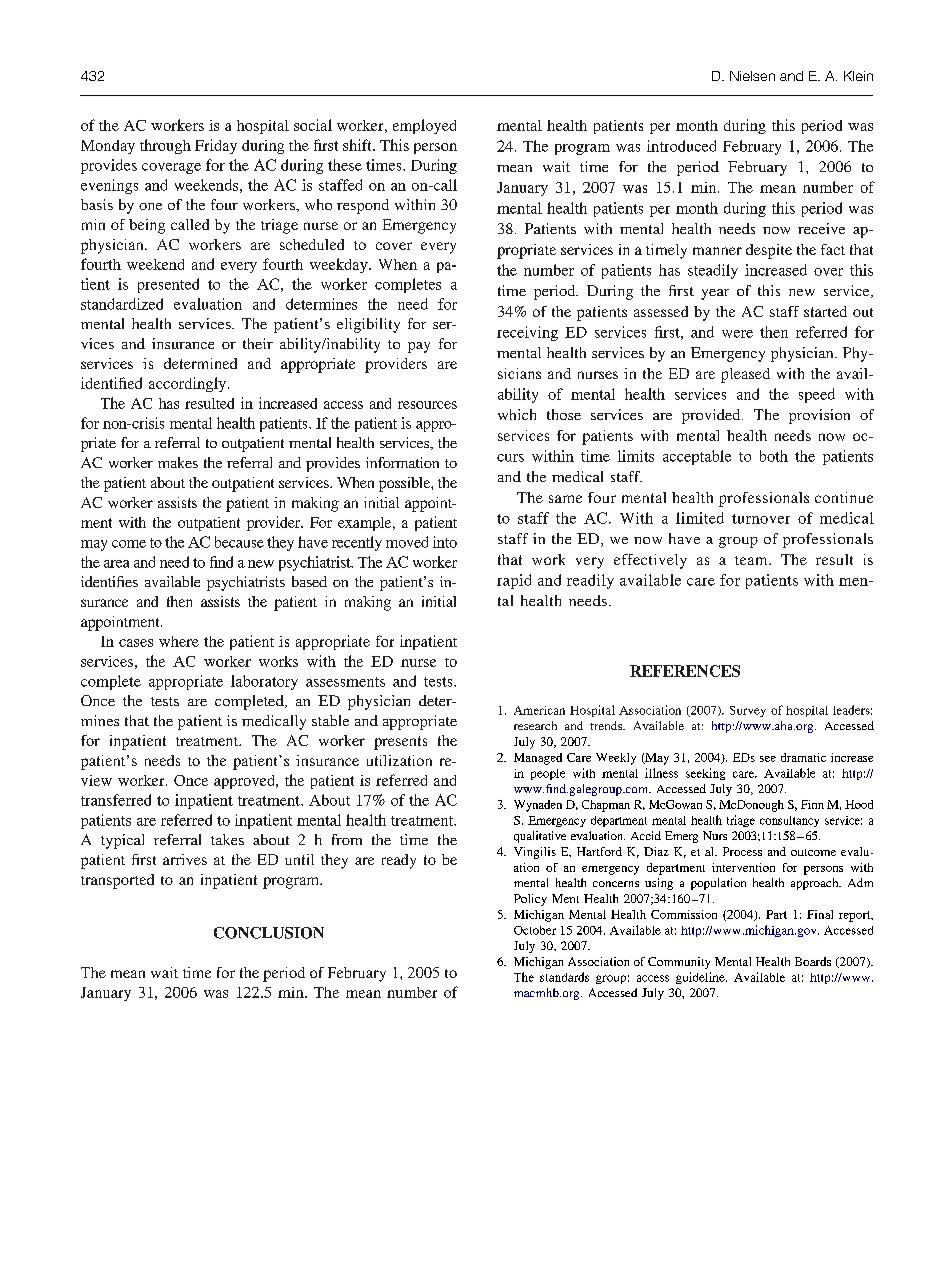  What do you see at coordinates (269, 933) in the image?
I see `CONCLUSION` at bounding box center [269, 933].
